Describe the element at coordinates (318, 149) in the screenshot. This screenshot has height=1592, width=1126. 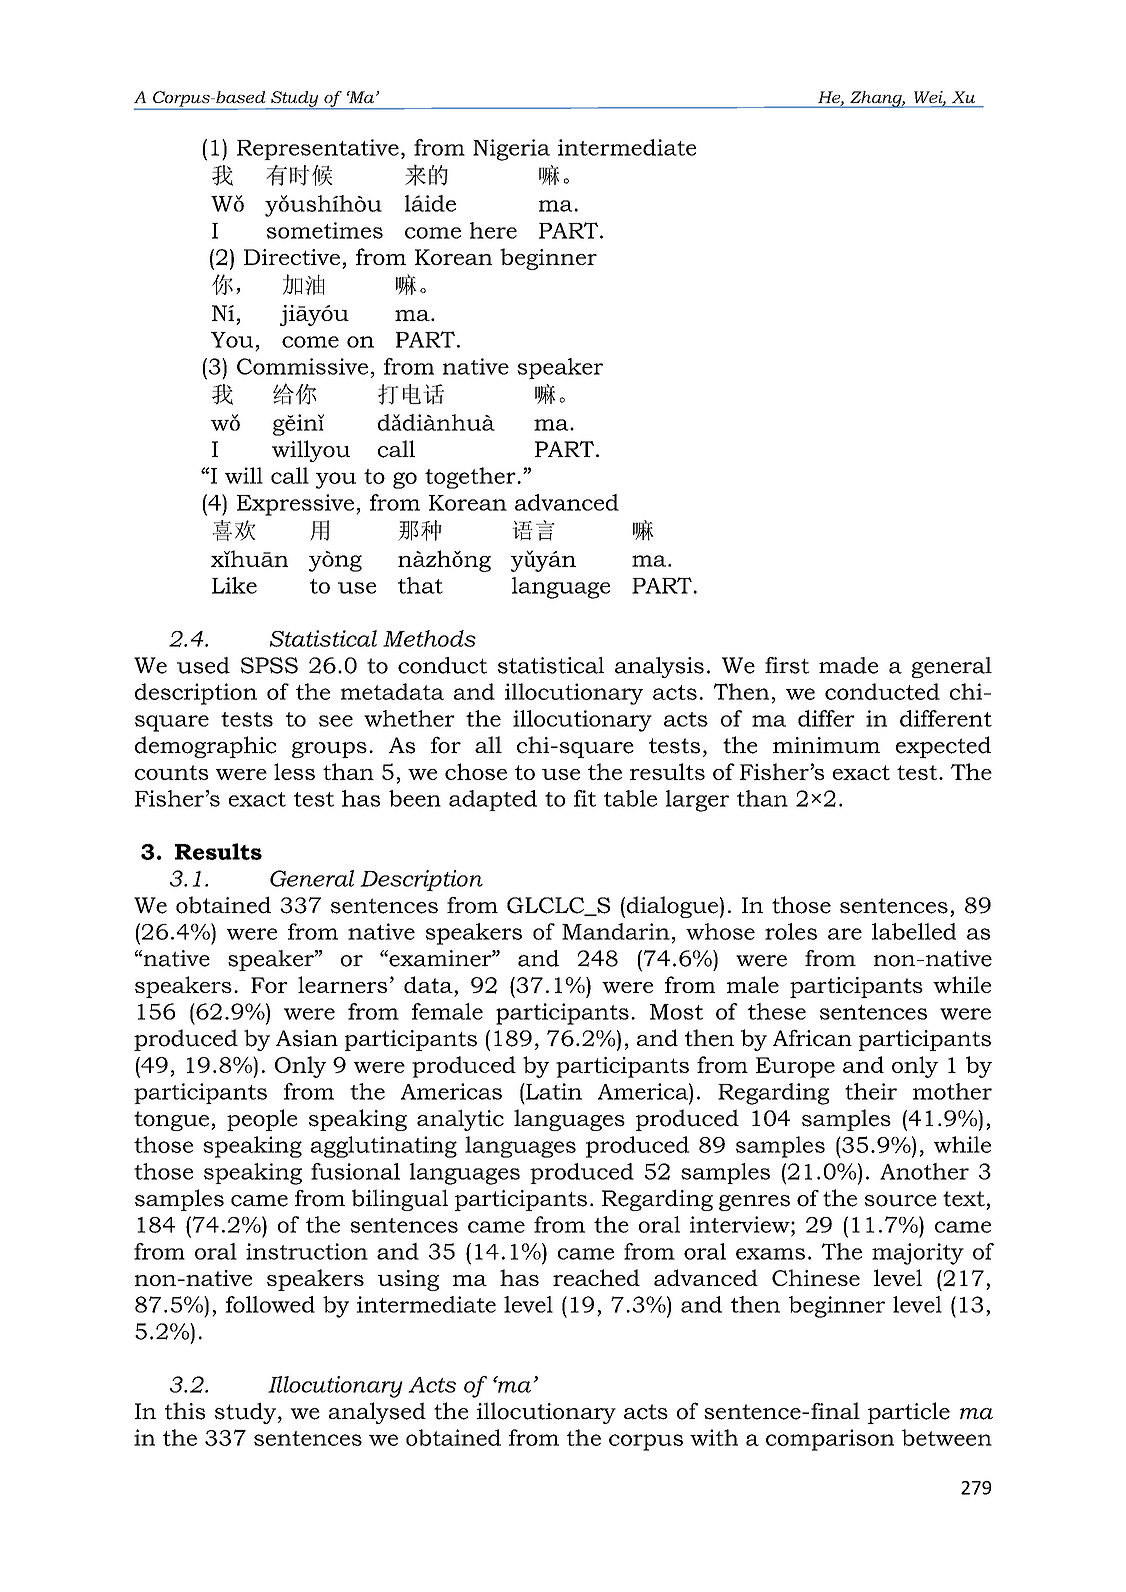
I see `Representative` at that location.
